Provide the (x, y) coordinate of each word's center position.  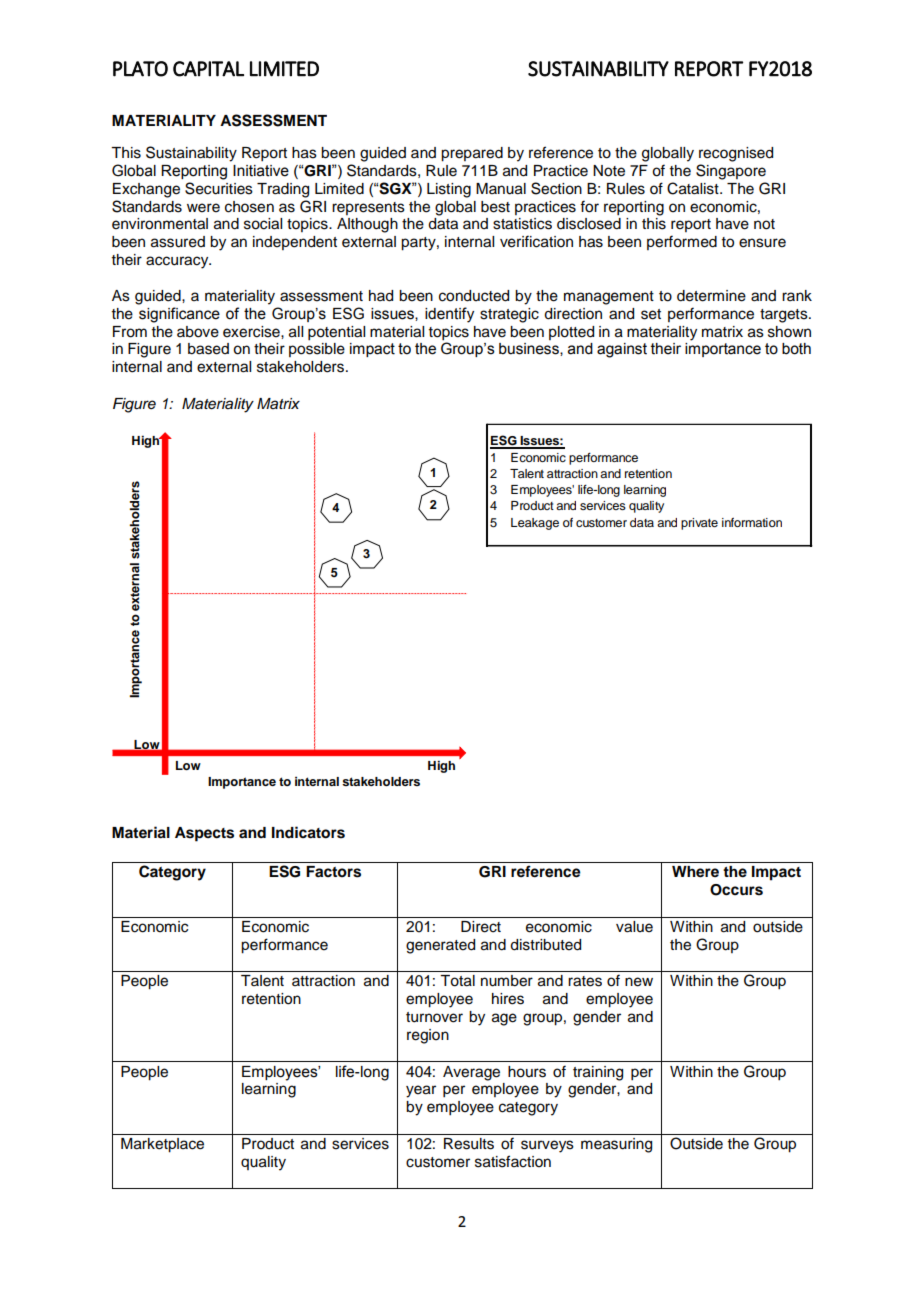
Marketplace (162, 1145)
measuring (616, 1145)
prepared (472, 154)
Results (469, 1144)
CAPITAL (208, 69)
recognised (736, 154)
